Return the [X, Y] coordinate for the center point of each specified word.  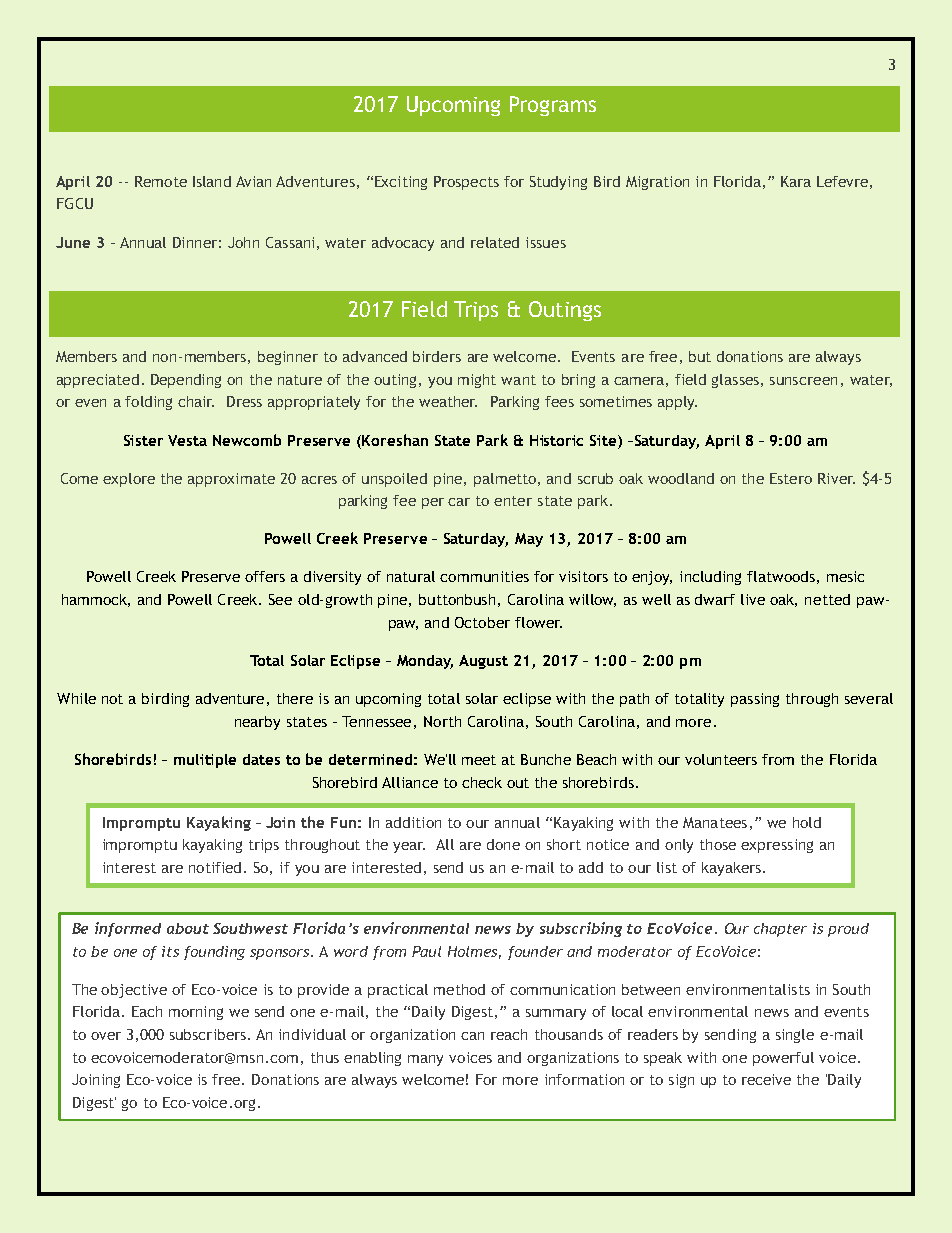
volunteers [721, 759]
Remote [161, 181]
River [836, 478]
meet [479, 760]
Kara [796, 181]
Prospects [466, 183]
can [472, 1036]
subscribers [208, 1034]
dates [261, 759]
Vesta [187, 440]
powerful [783, 1059]
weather [448, 401]
